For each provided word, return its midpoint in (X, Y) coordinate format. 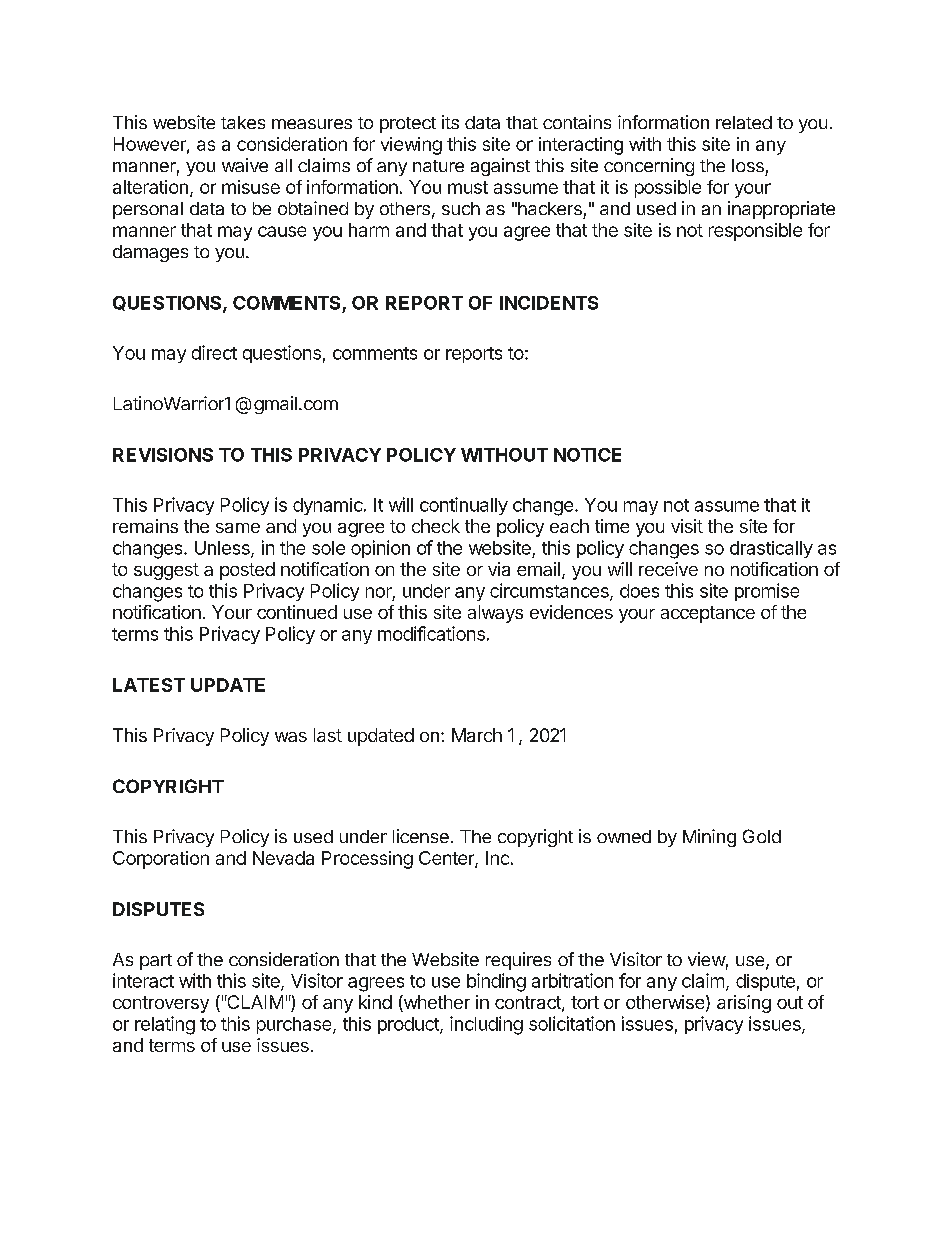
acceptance (708, 614)
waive (245, 165)
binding (496, 982)
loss (748, 165)
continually (464, 506)
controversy (161, 1004)
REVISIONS (163, 455)
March (477, 735)
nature (438, 166)
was (291, 737)
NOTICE (587, 455)
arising (744, 1004)
